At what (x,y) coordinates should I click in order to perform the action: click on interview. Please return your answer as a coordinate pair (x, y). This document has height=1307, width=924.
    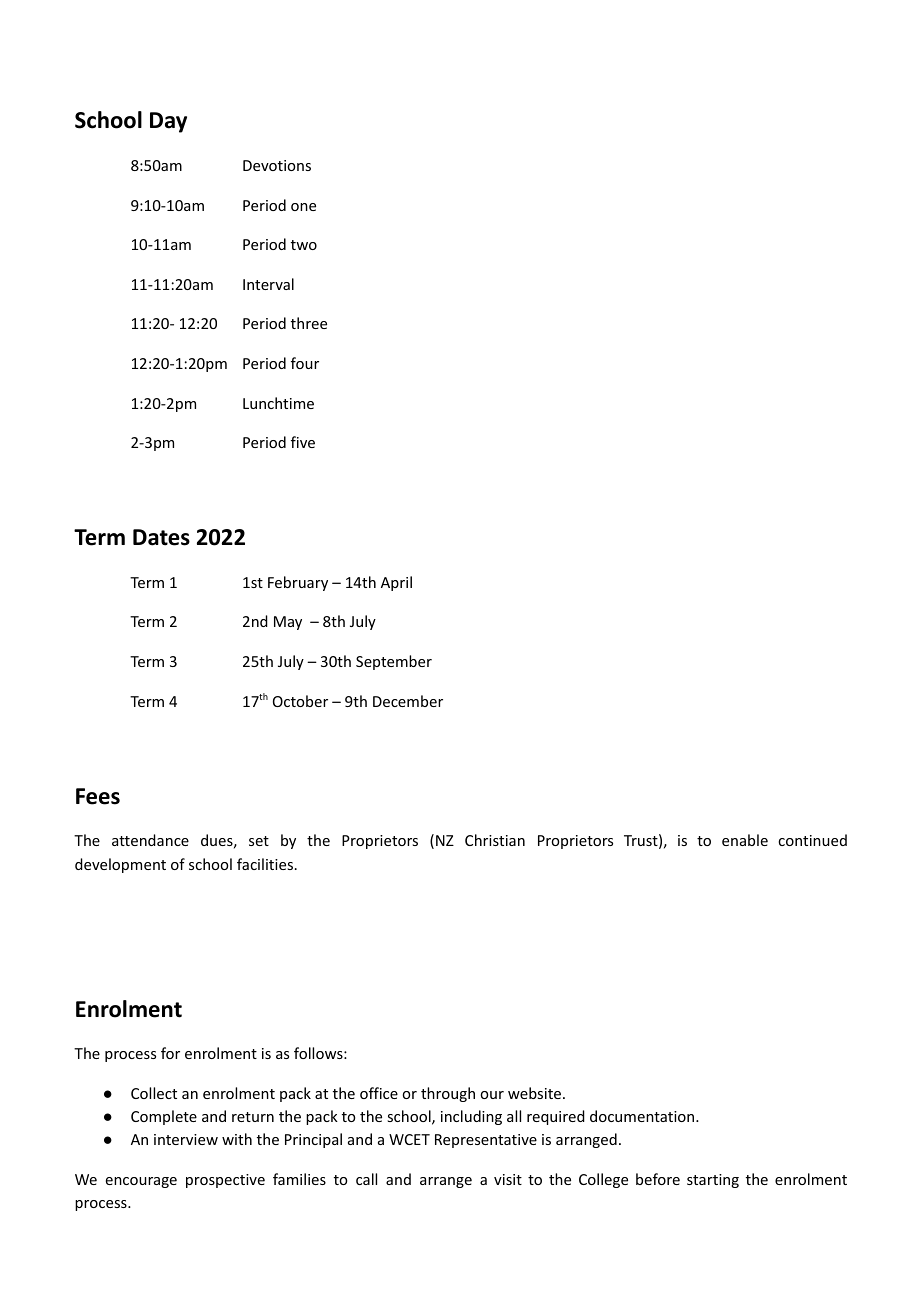
    Looking at the image, I should click on (186, 1139).
